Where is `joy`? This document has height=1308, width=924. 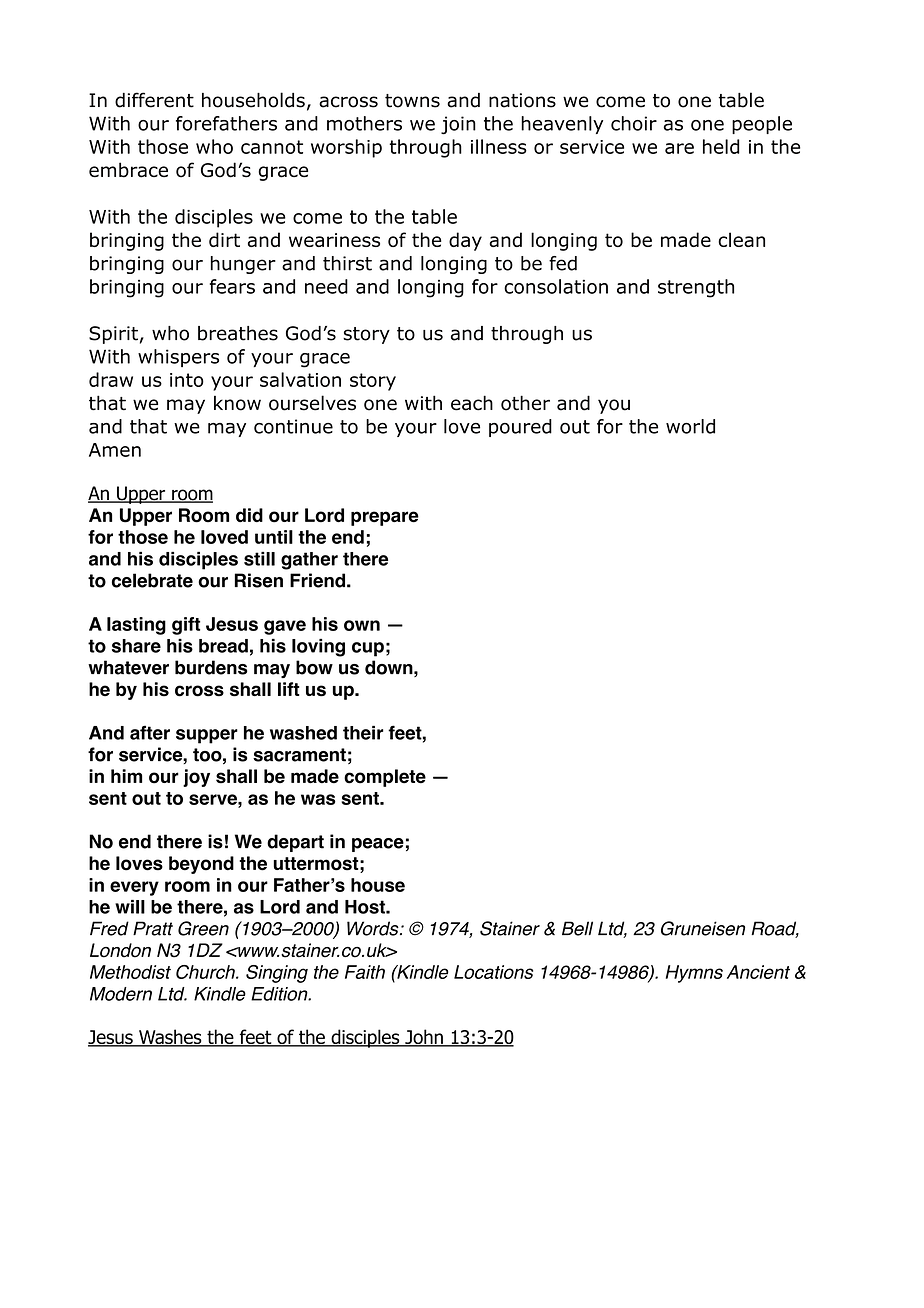 joy is located at coordinates (196, 778).
